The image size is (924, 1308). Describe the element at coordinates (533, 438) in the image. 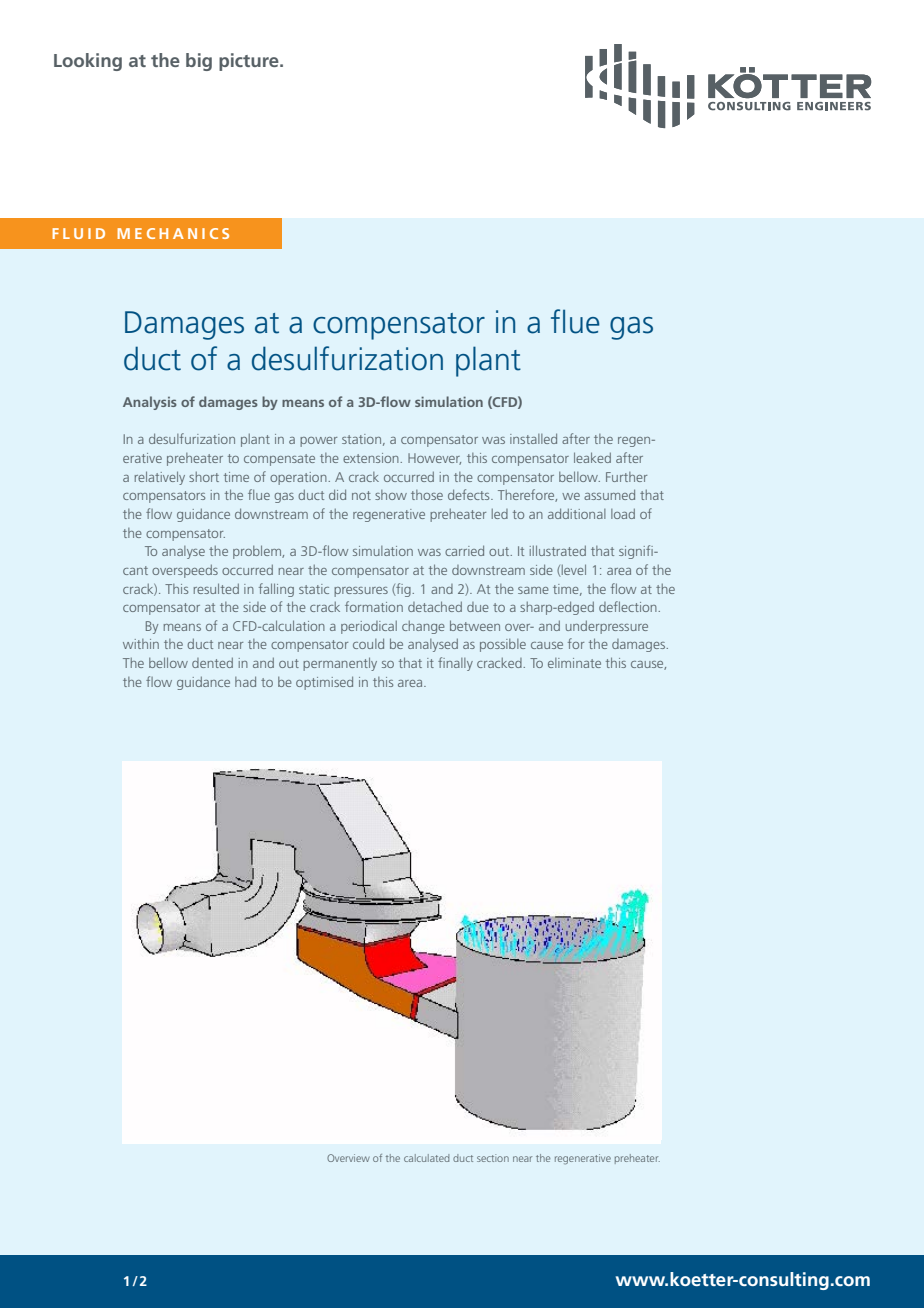

I see `installed` at that location.
